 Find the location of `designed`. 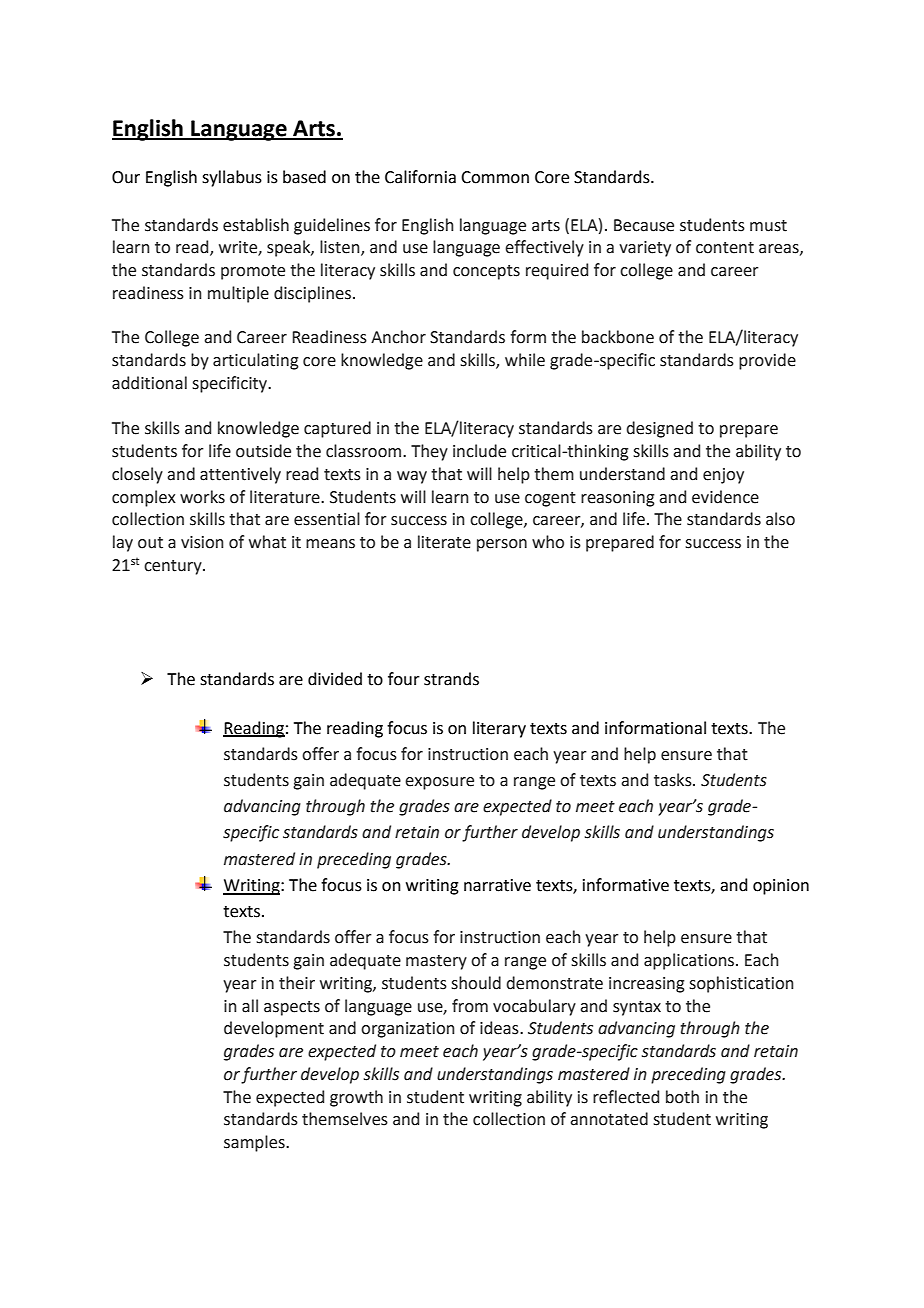

designed is located at coordinates (659, 429).
